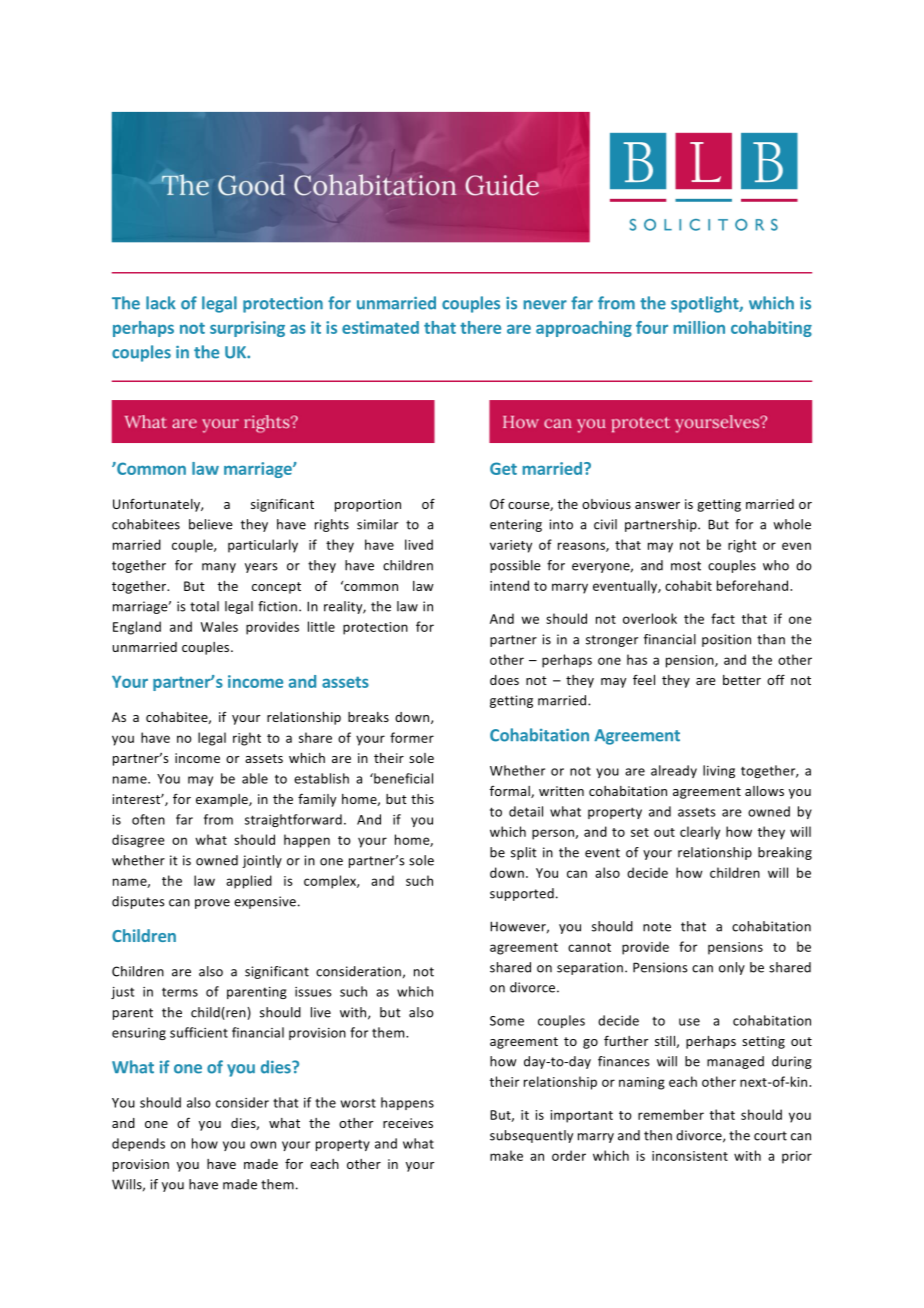  What do you see at coordinates (180, 992) in the page?
I see `terms` at bounding box center [180, 992].
